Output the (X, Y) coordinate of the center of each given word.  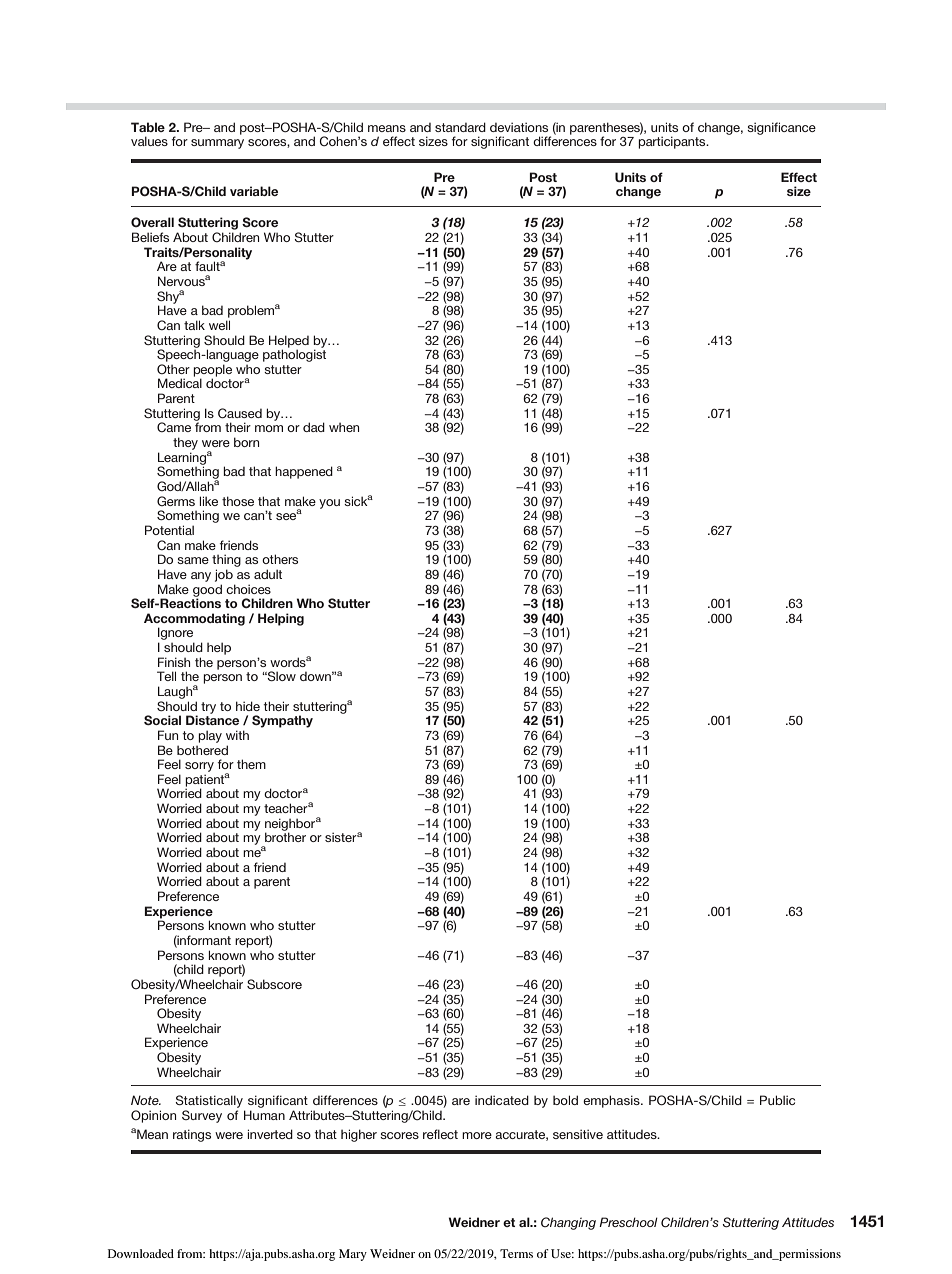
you (329, 504)
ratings (192, 1135)
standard (460, 127)
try (208, 708)
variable (254, 191)
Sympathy (282, 721)
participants (673, 142)
